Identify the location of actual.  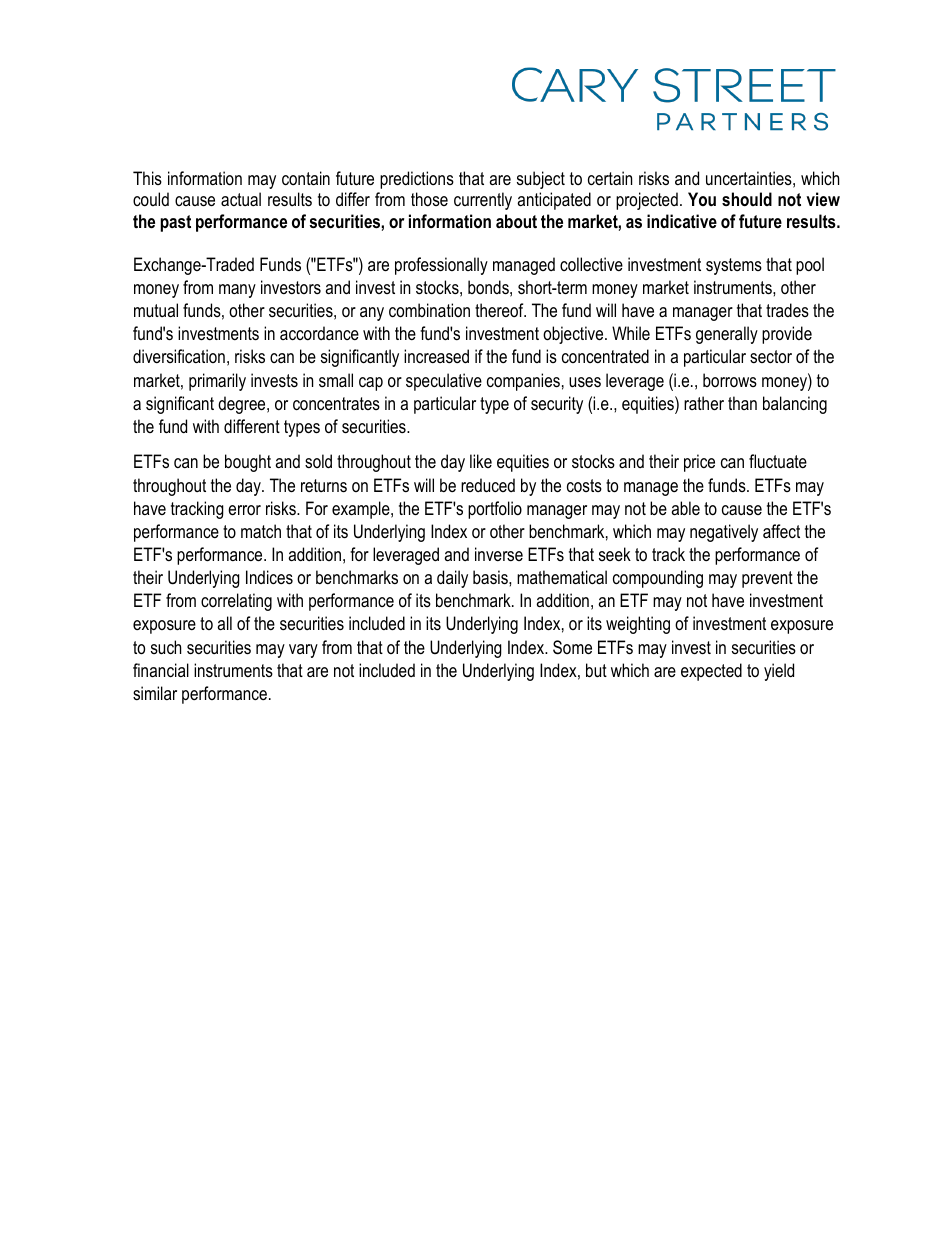
(241, 199).
